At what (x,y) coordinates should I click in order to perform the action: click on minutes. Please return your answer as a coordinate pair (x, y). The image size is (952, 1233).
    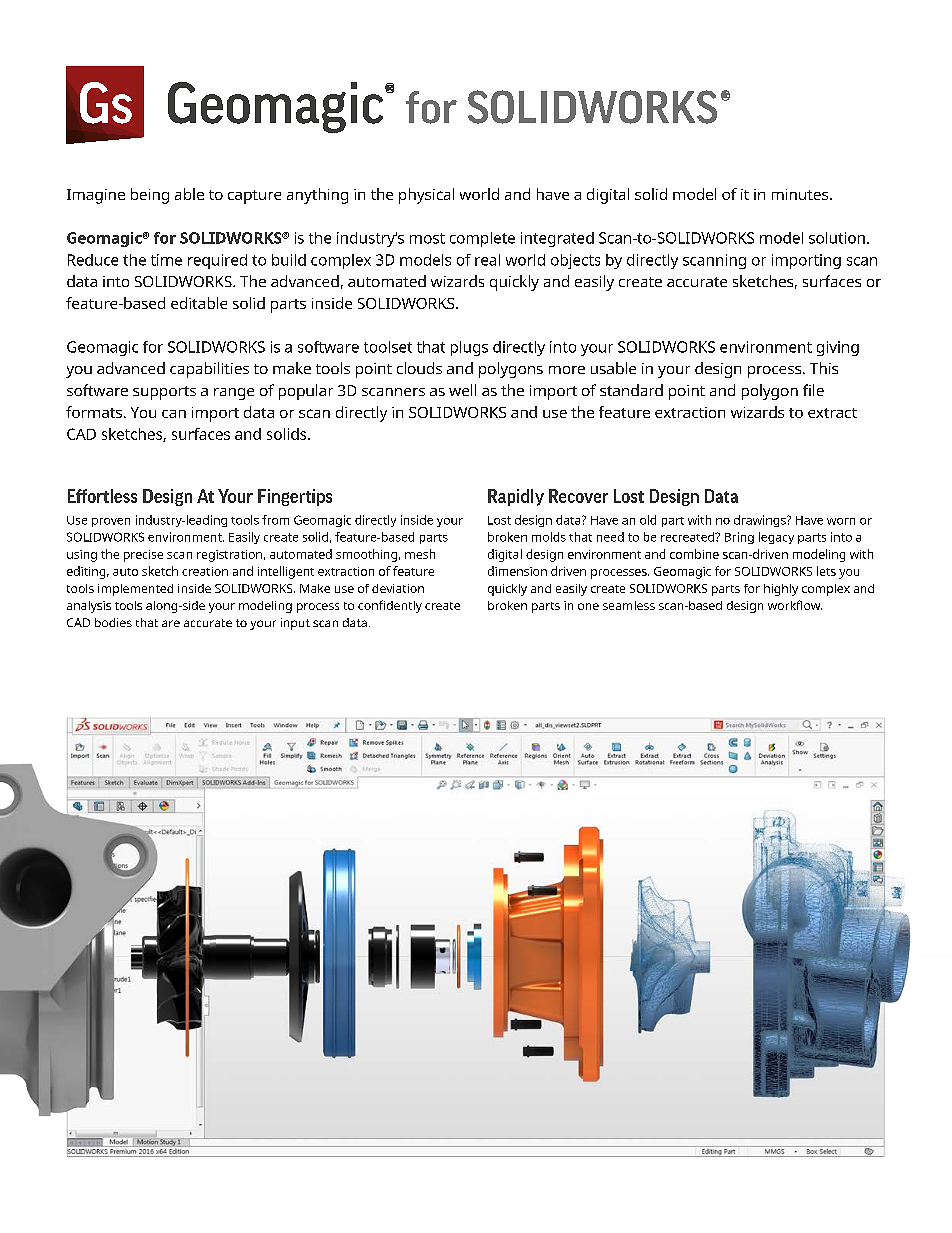
    Looking at the image, I should click on (801, 194).
